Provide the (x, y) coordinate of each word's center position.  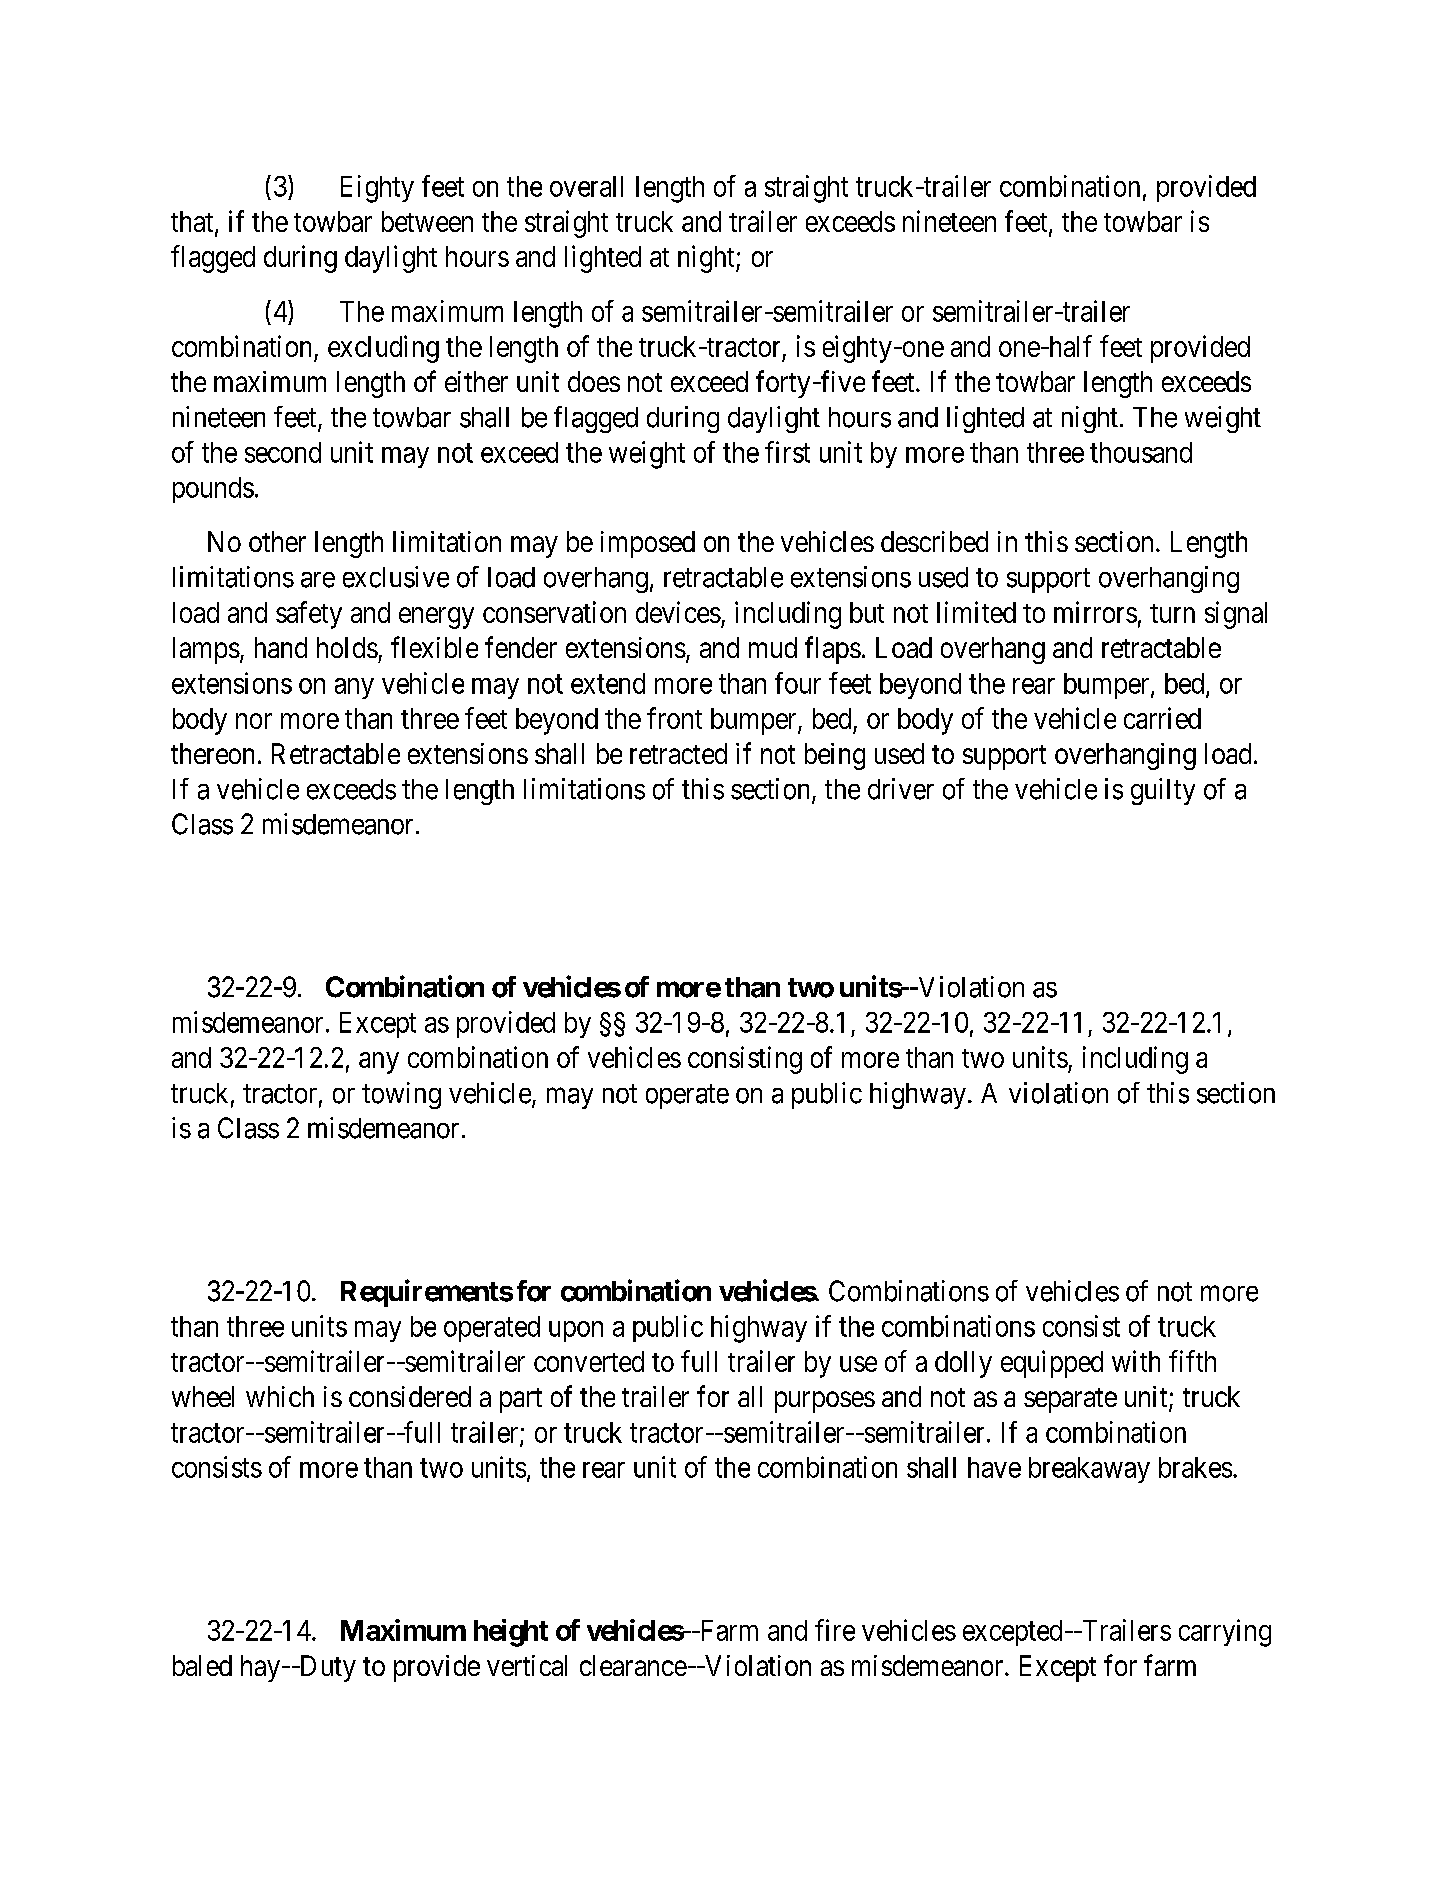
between (427, 221)
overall (586, 186)
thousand (1141, 452)
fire (835, 1630)
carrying (1225, 1633)
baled (202, 1665)
